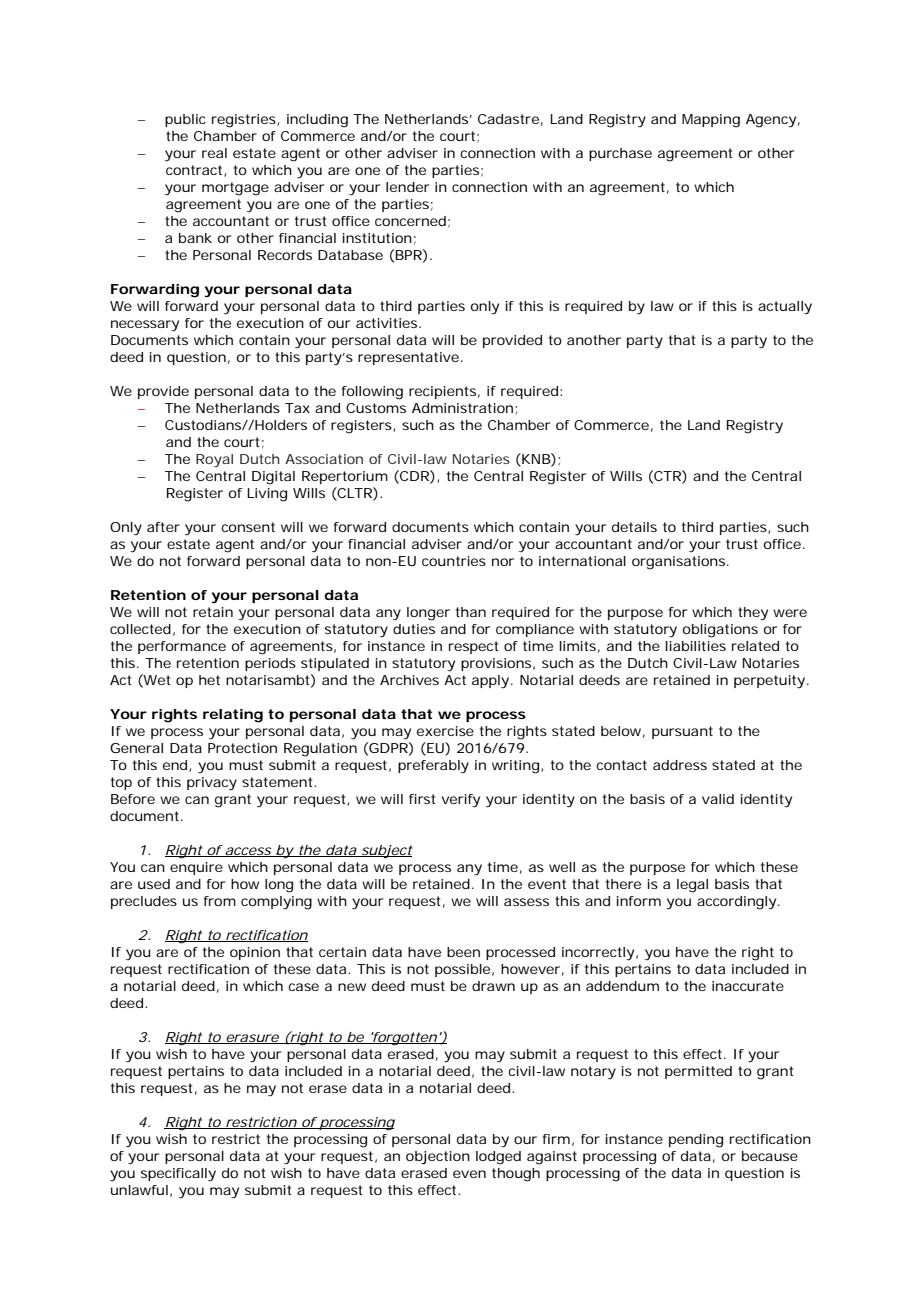 The width and height of the screenshot is (924, 1308). What do you see at coordinates (438, 1158) in the screenshot?
I see `objection` at bounding box center [438, 1158].
